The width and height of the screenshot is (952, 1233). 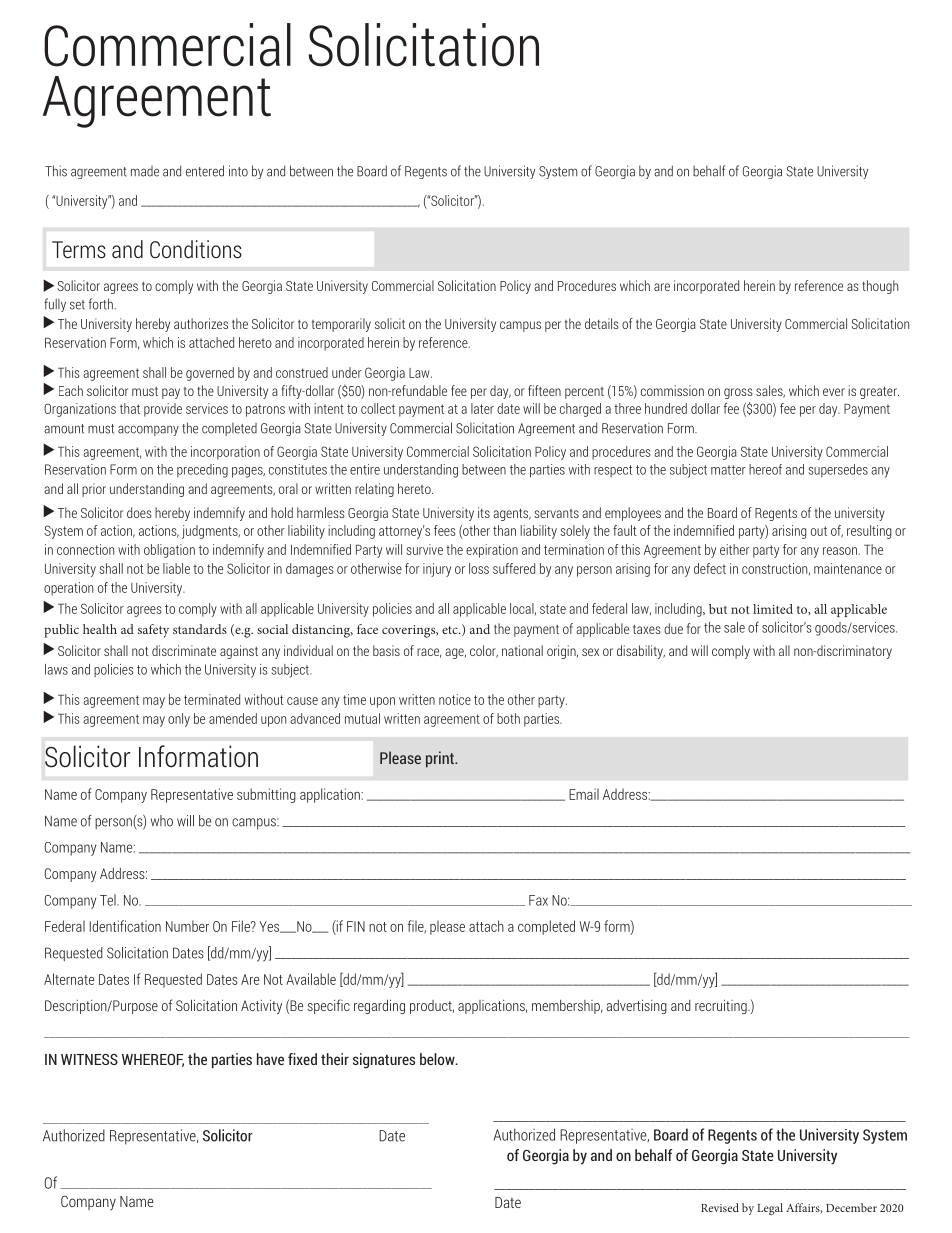 I want to click on temporarily, so click(x=341, y=325).
